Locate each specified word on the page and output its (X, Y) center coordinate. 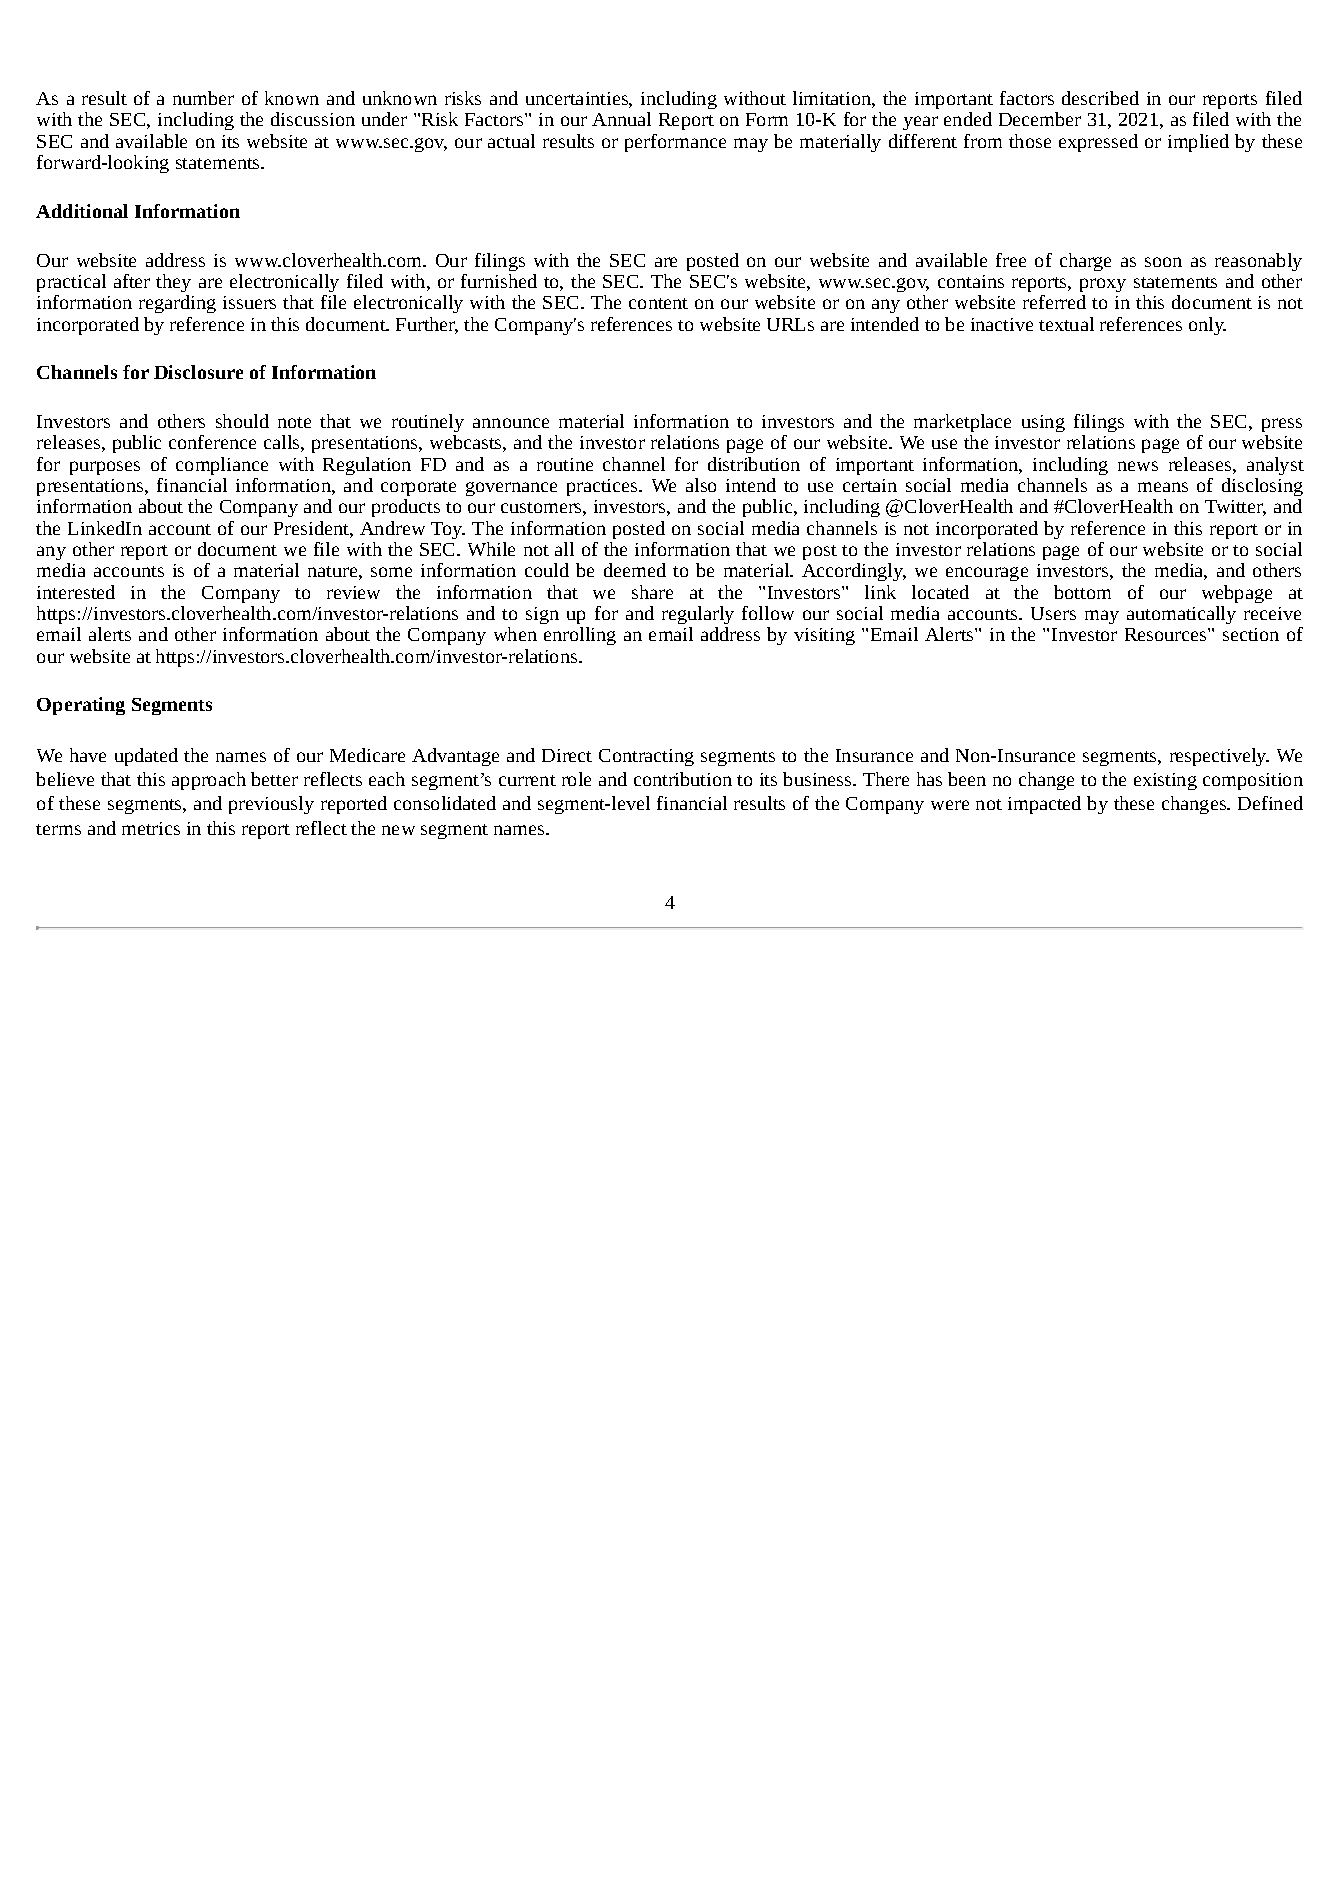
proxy (1103, 285)
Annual (621, 119)
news (1138, 466)
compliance (222, 466)
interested (76, 592)
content (658, 303)
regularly (698, 615)
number (203, 98)
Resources (1167, 634)
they (173, 283)
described (1100, 98)
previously (271, 805)
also (701, 485)
